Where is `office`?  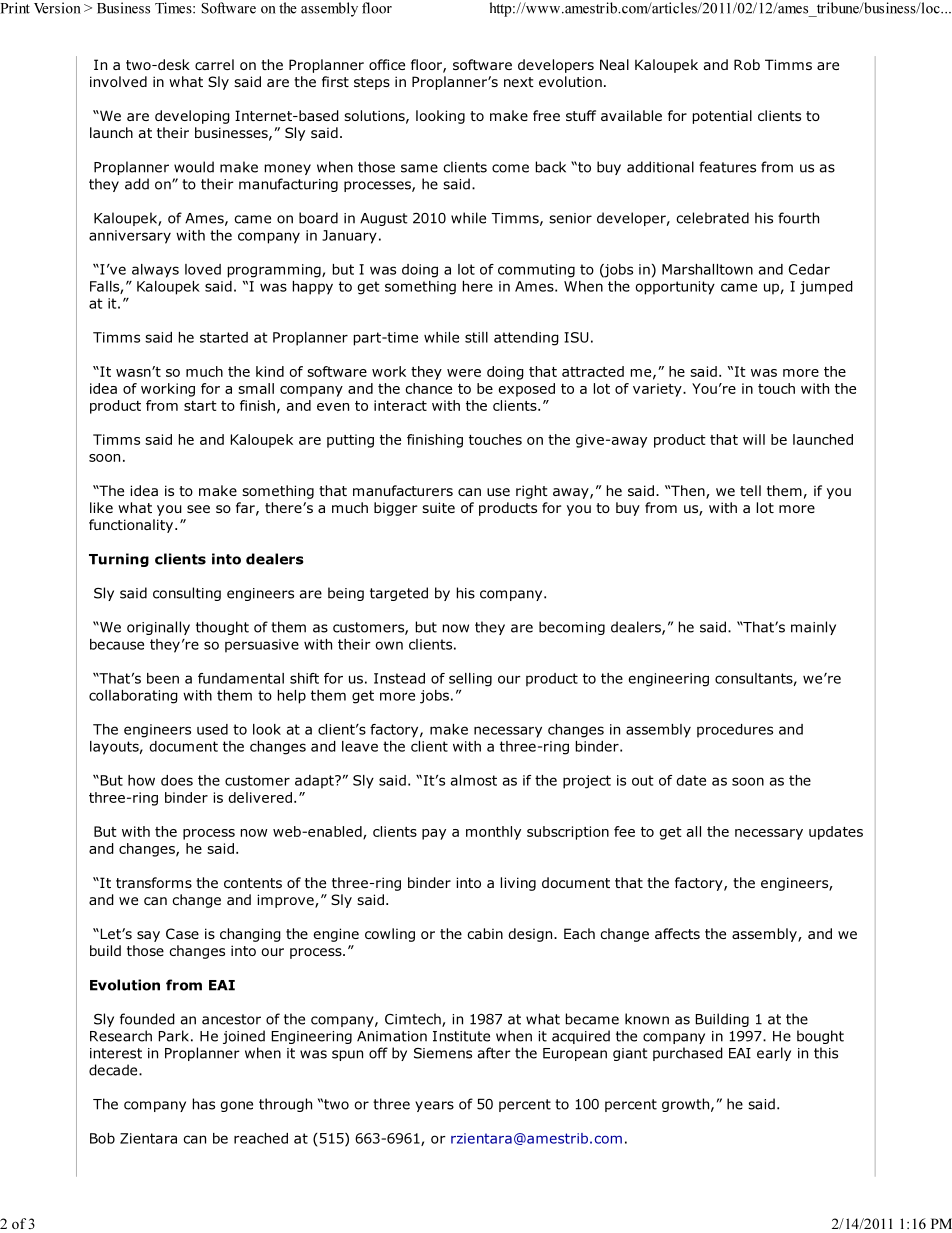 office is located at coordinates (387, 64).
